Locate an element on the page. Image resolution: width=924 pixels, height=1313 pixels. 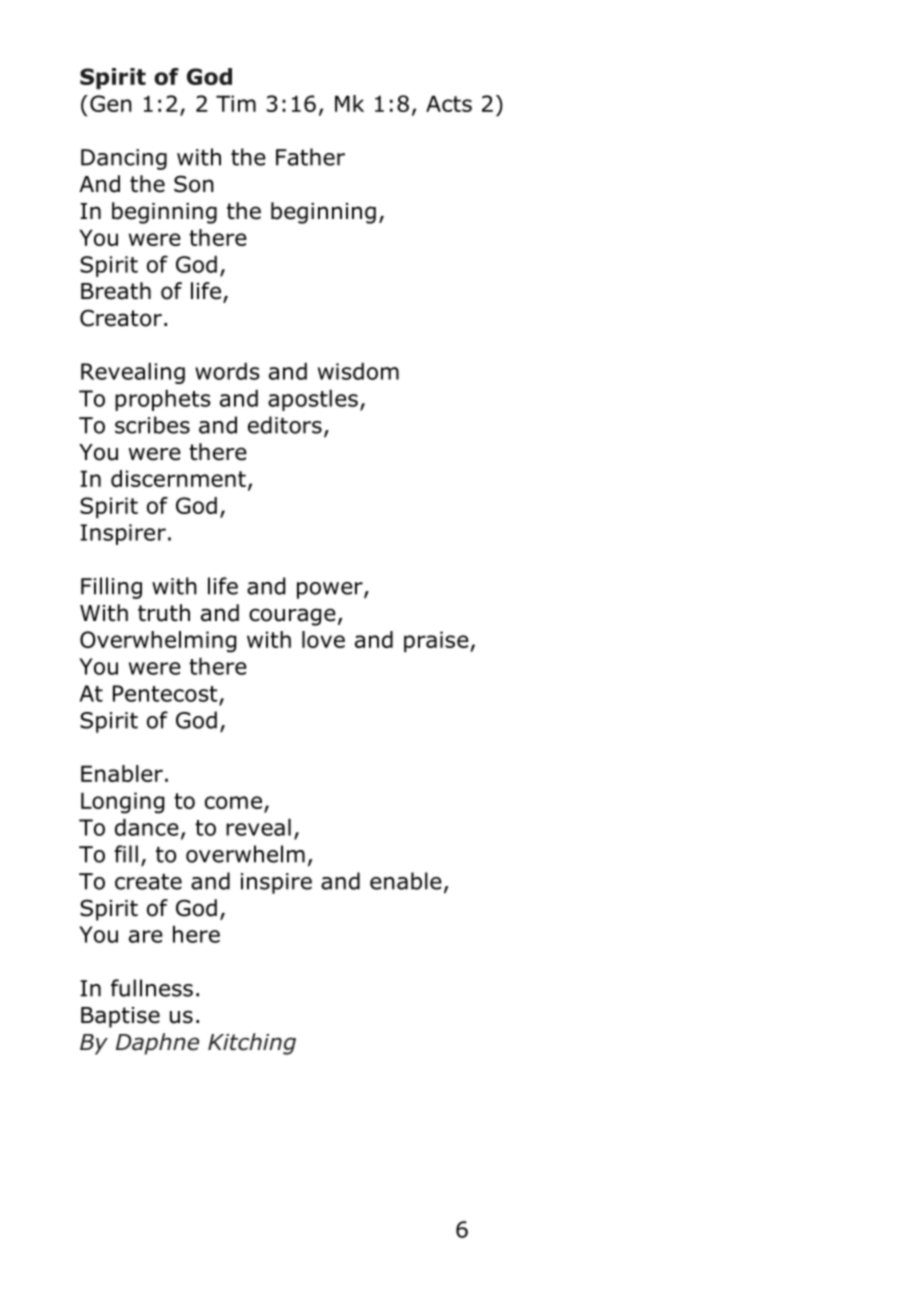
Dancing is located at coordinates (124, 159).
